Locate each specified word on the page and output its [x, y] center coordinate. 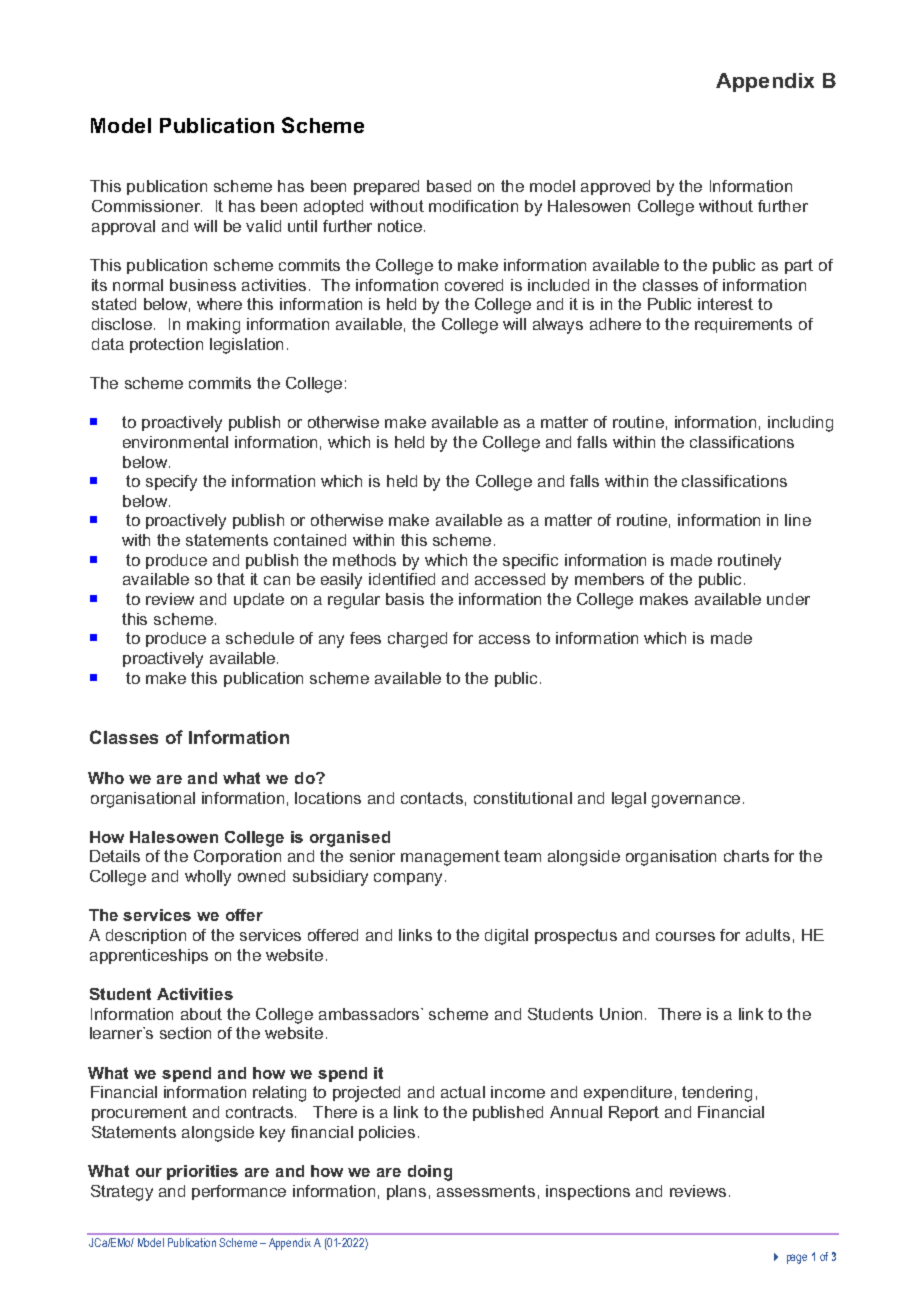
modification [473, 206]
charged [417, 640]
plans [406, 1192]
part [799, 266]
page [797, 1259]
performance [239, 1192]
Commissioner [147, 206]
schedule [260, 638]
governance [696, 801]
